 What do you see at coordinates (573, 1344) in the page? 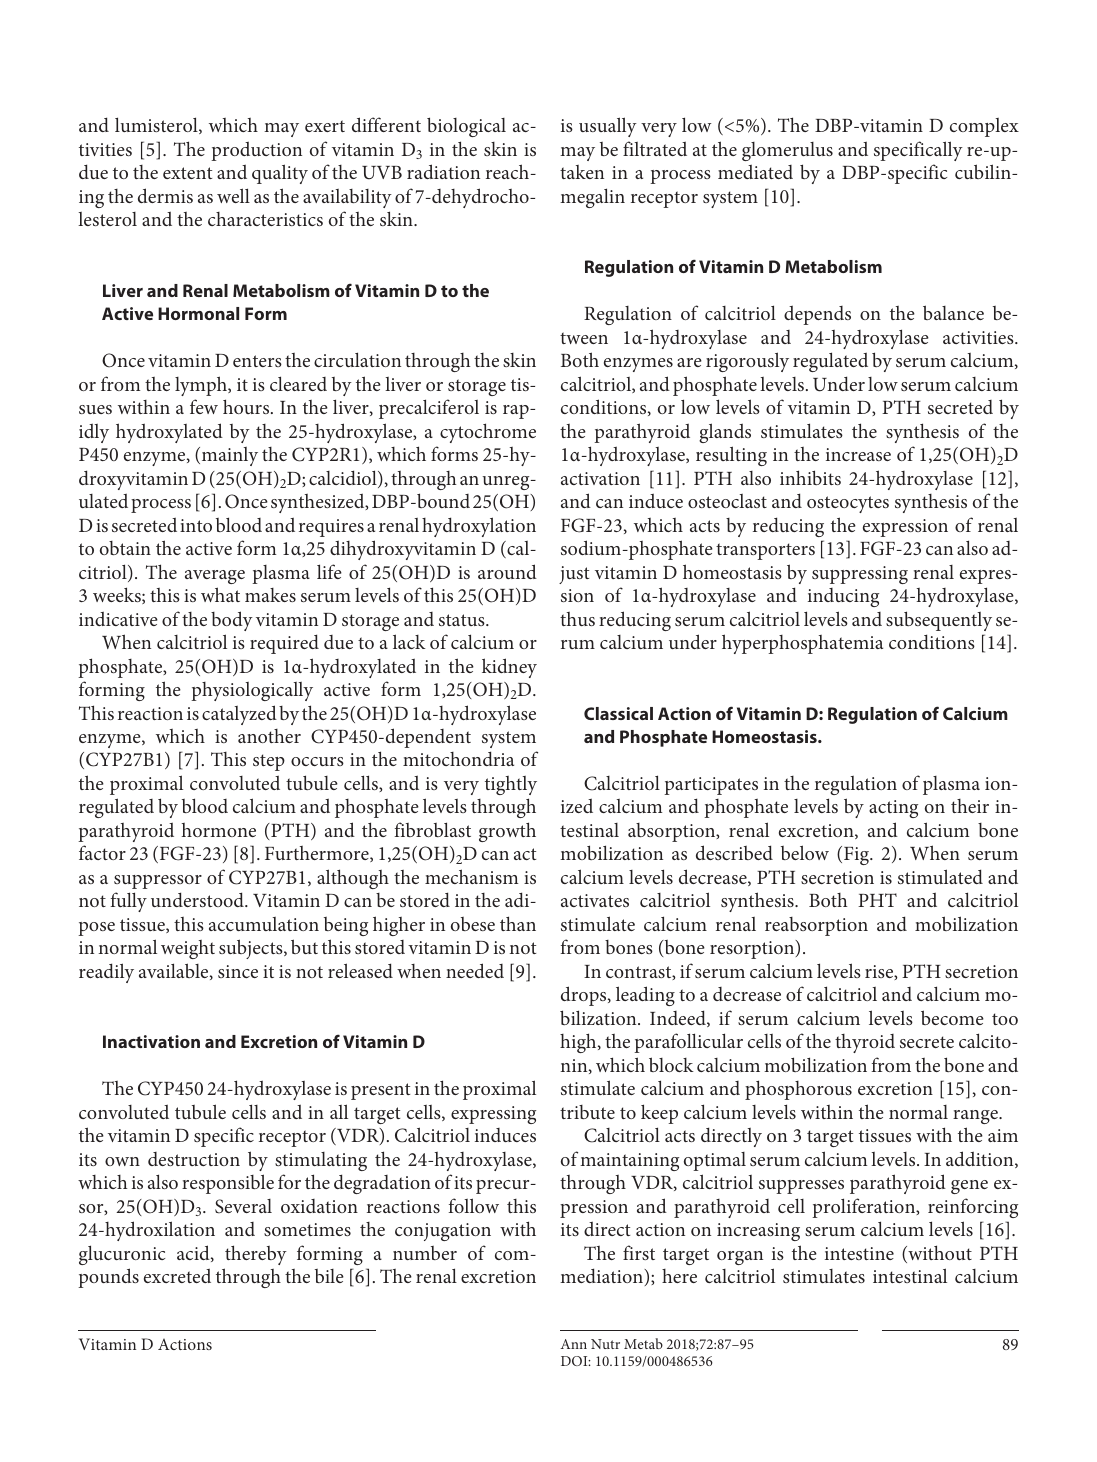
I see `Ann` at bounding box center [573, 1344].
